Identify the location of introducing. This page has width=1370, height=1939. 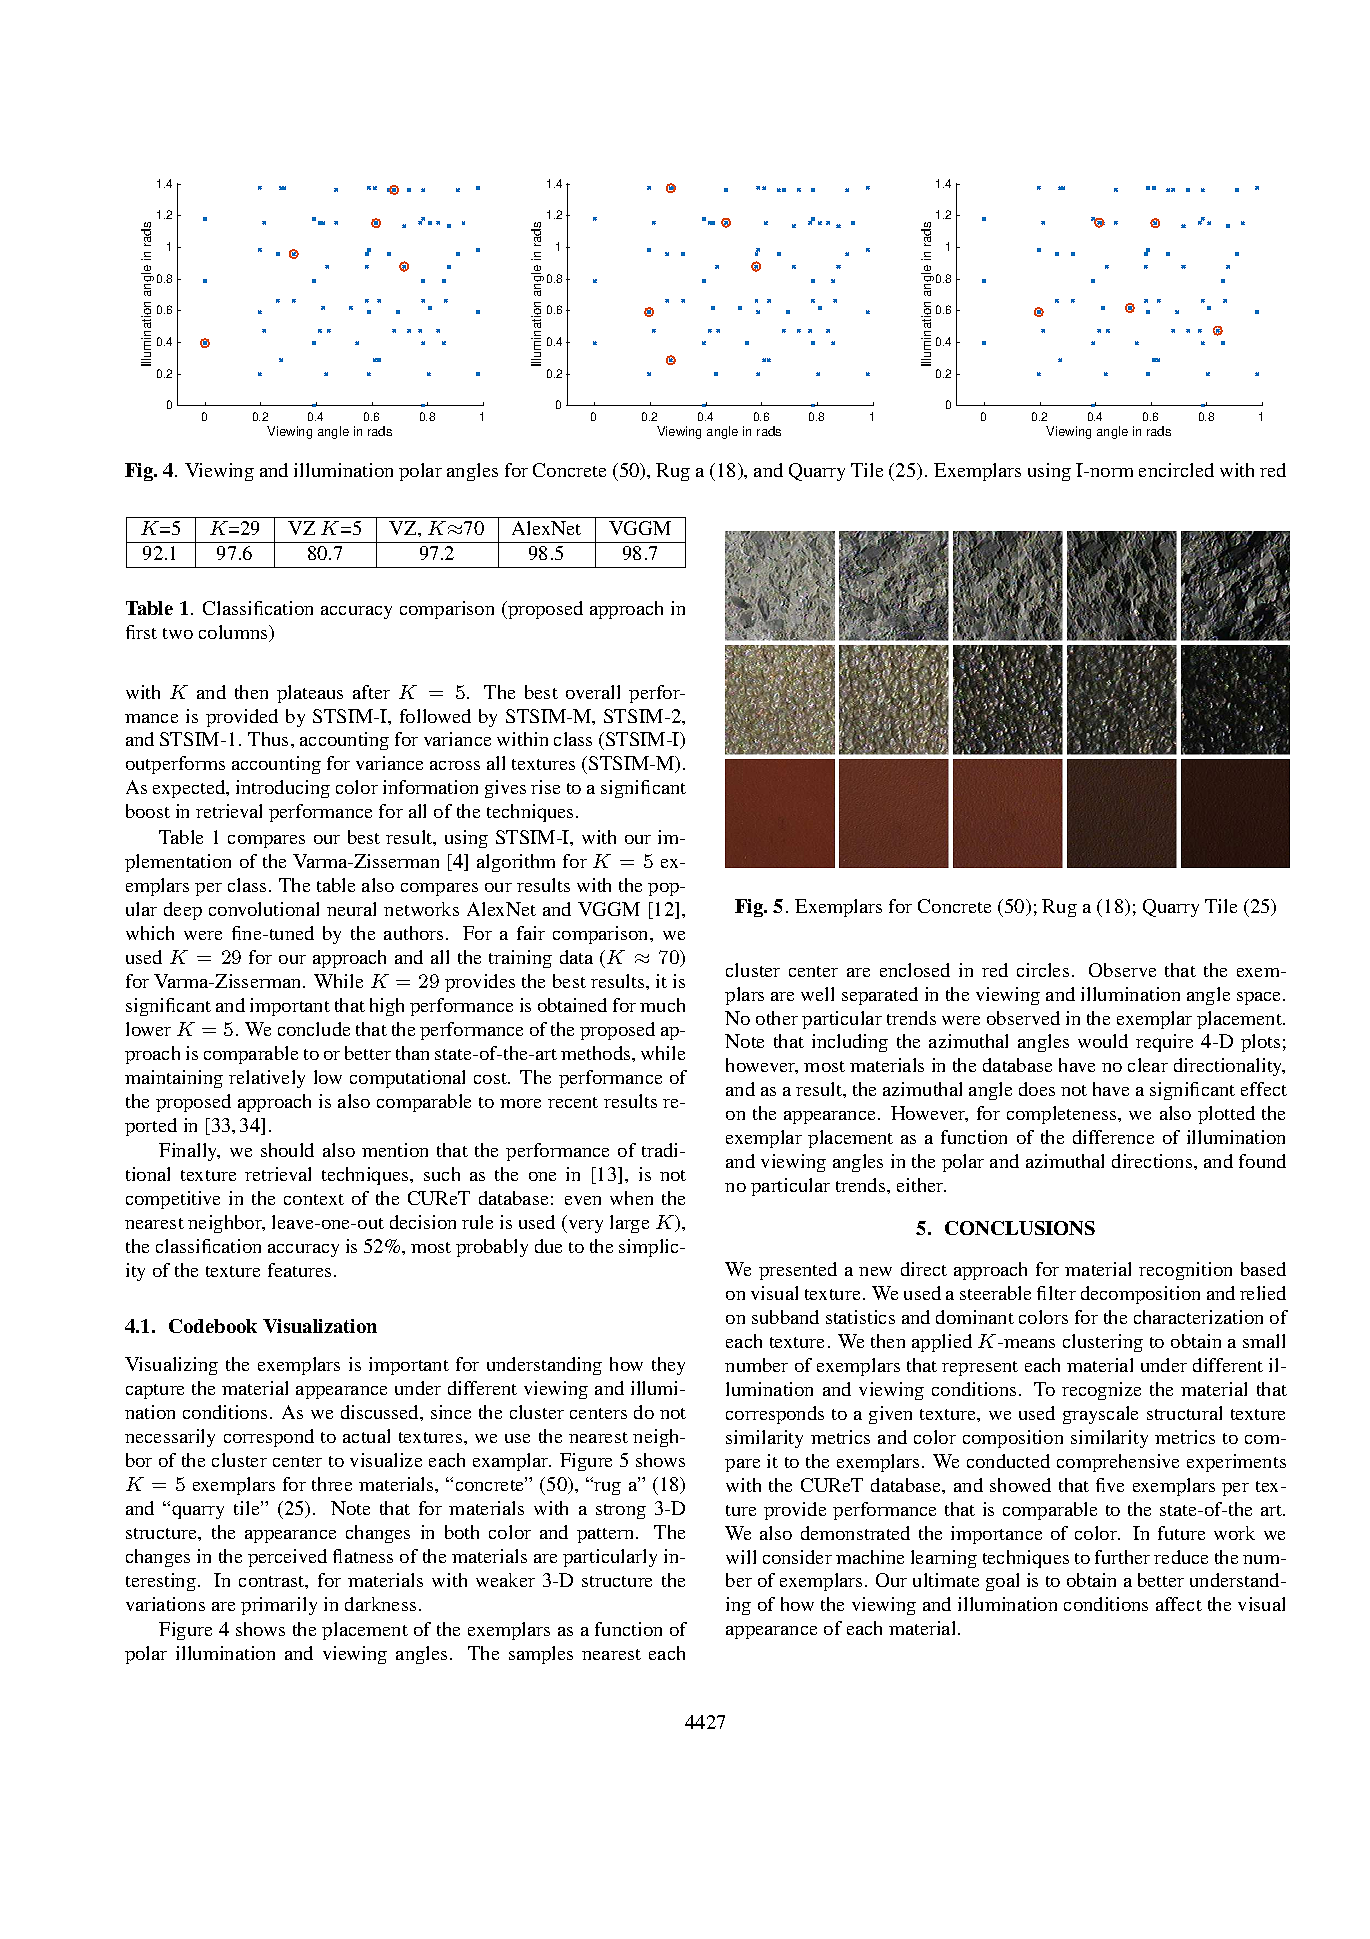
(283, 789).
